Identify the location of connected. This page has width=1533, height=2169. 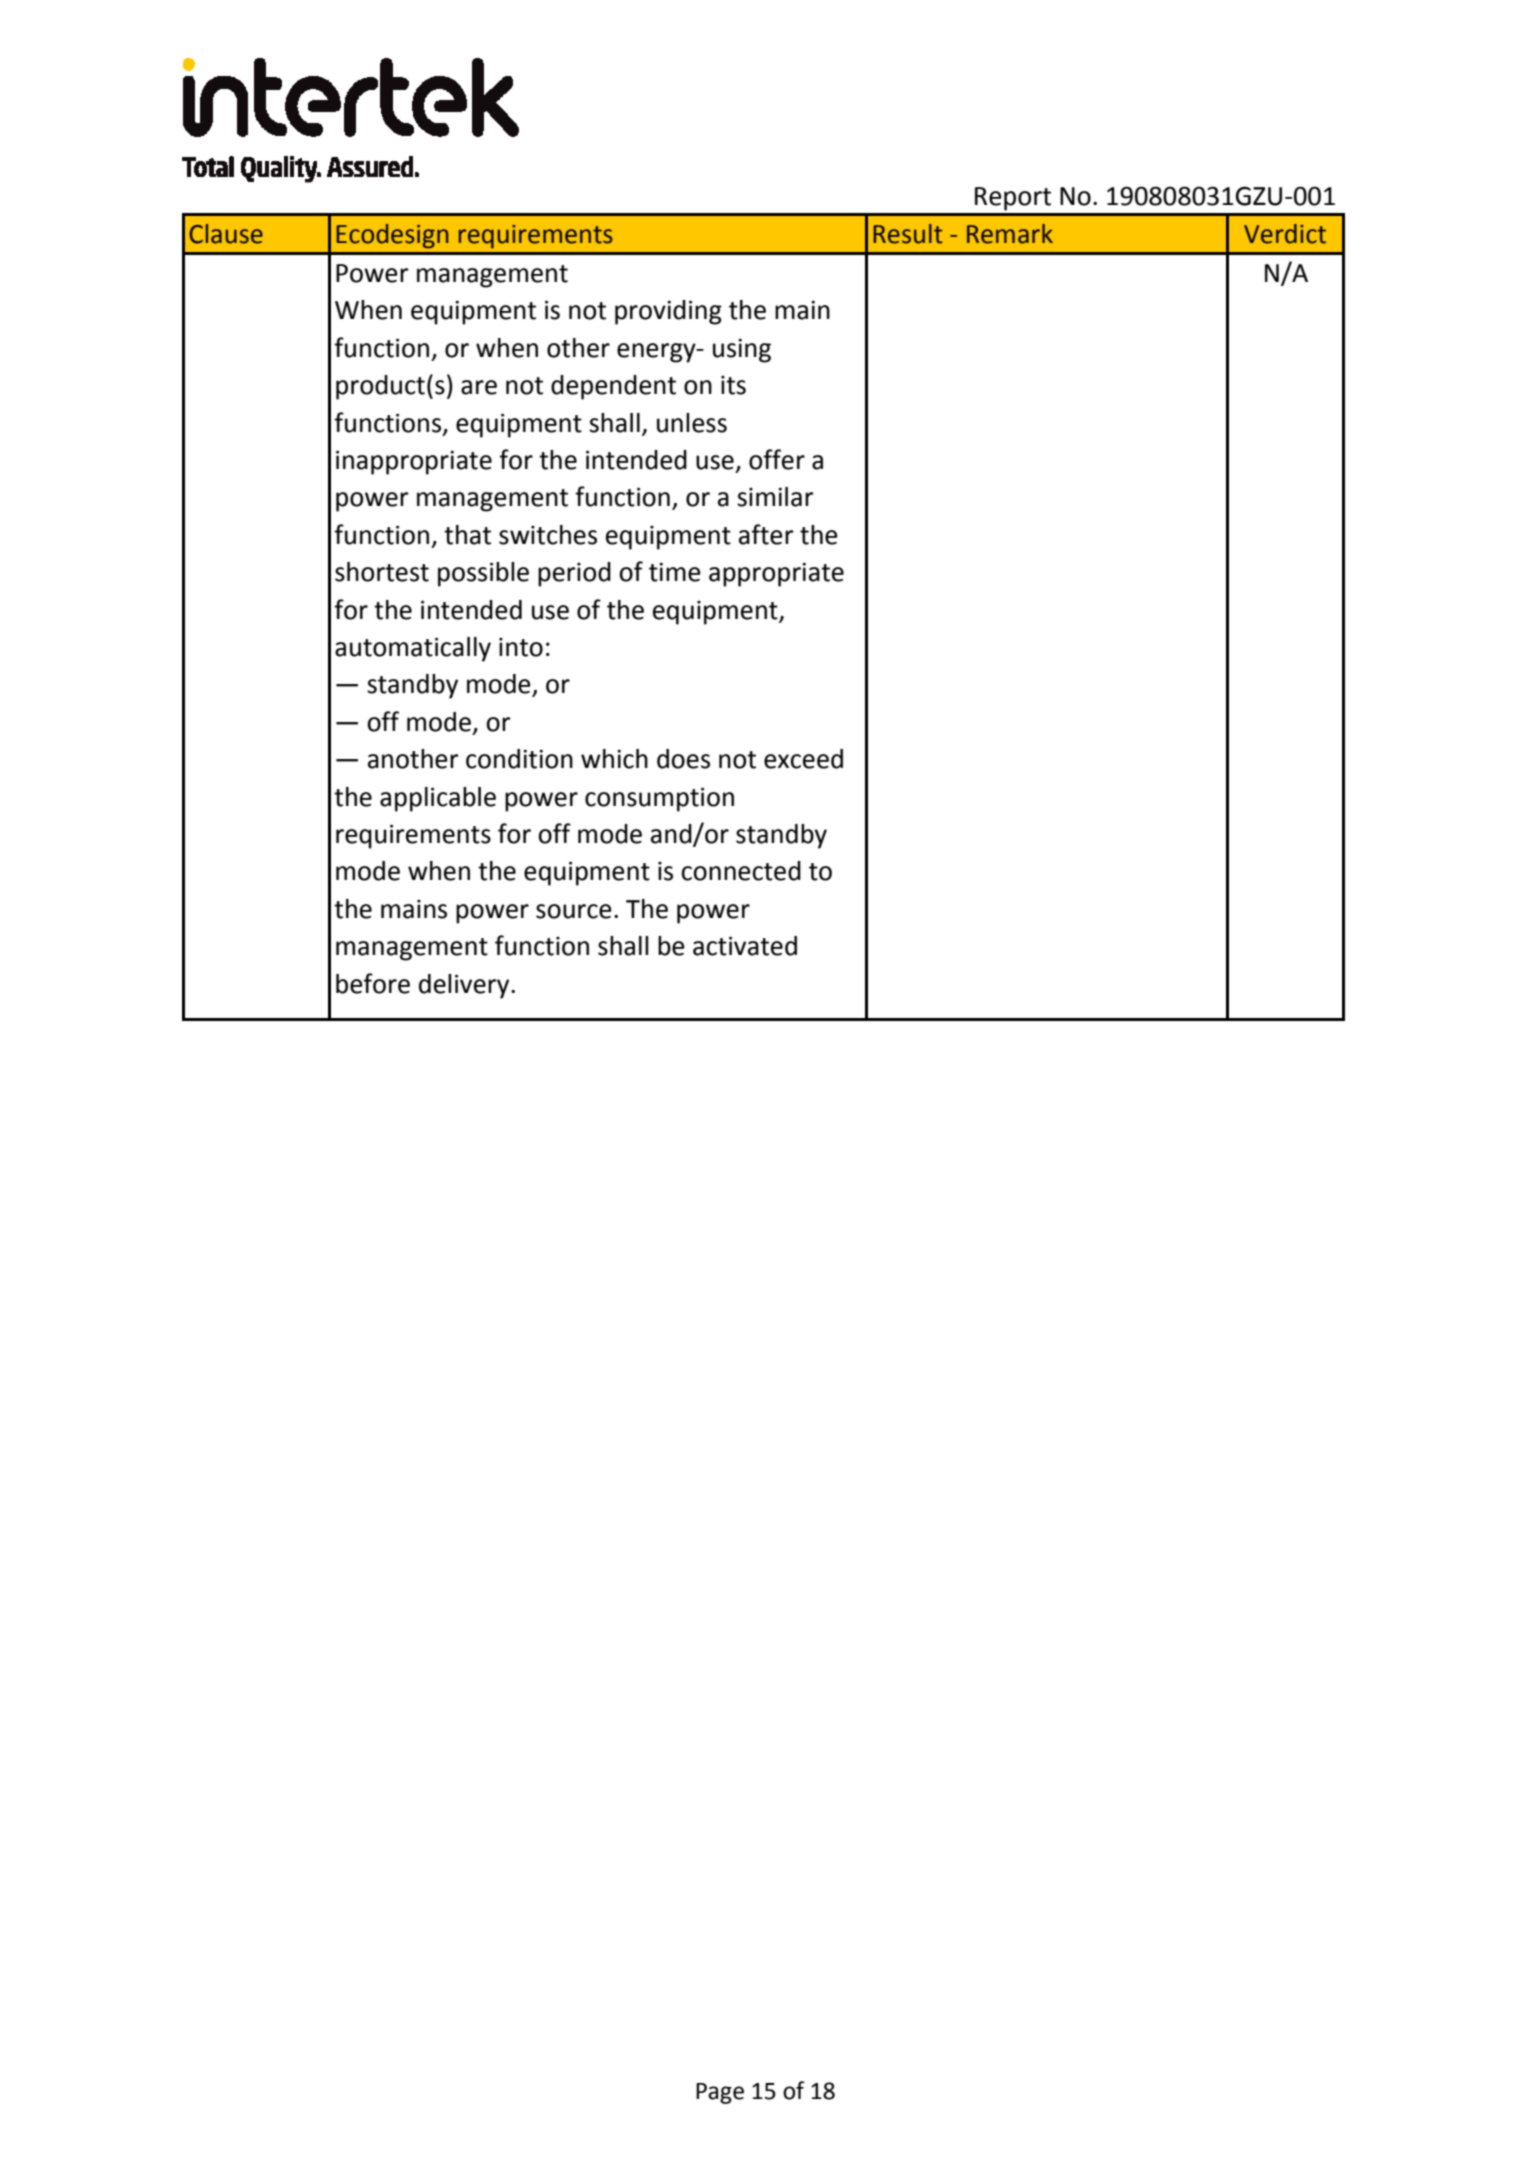
(741, 871).
